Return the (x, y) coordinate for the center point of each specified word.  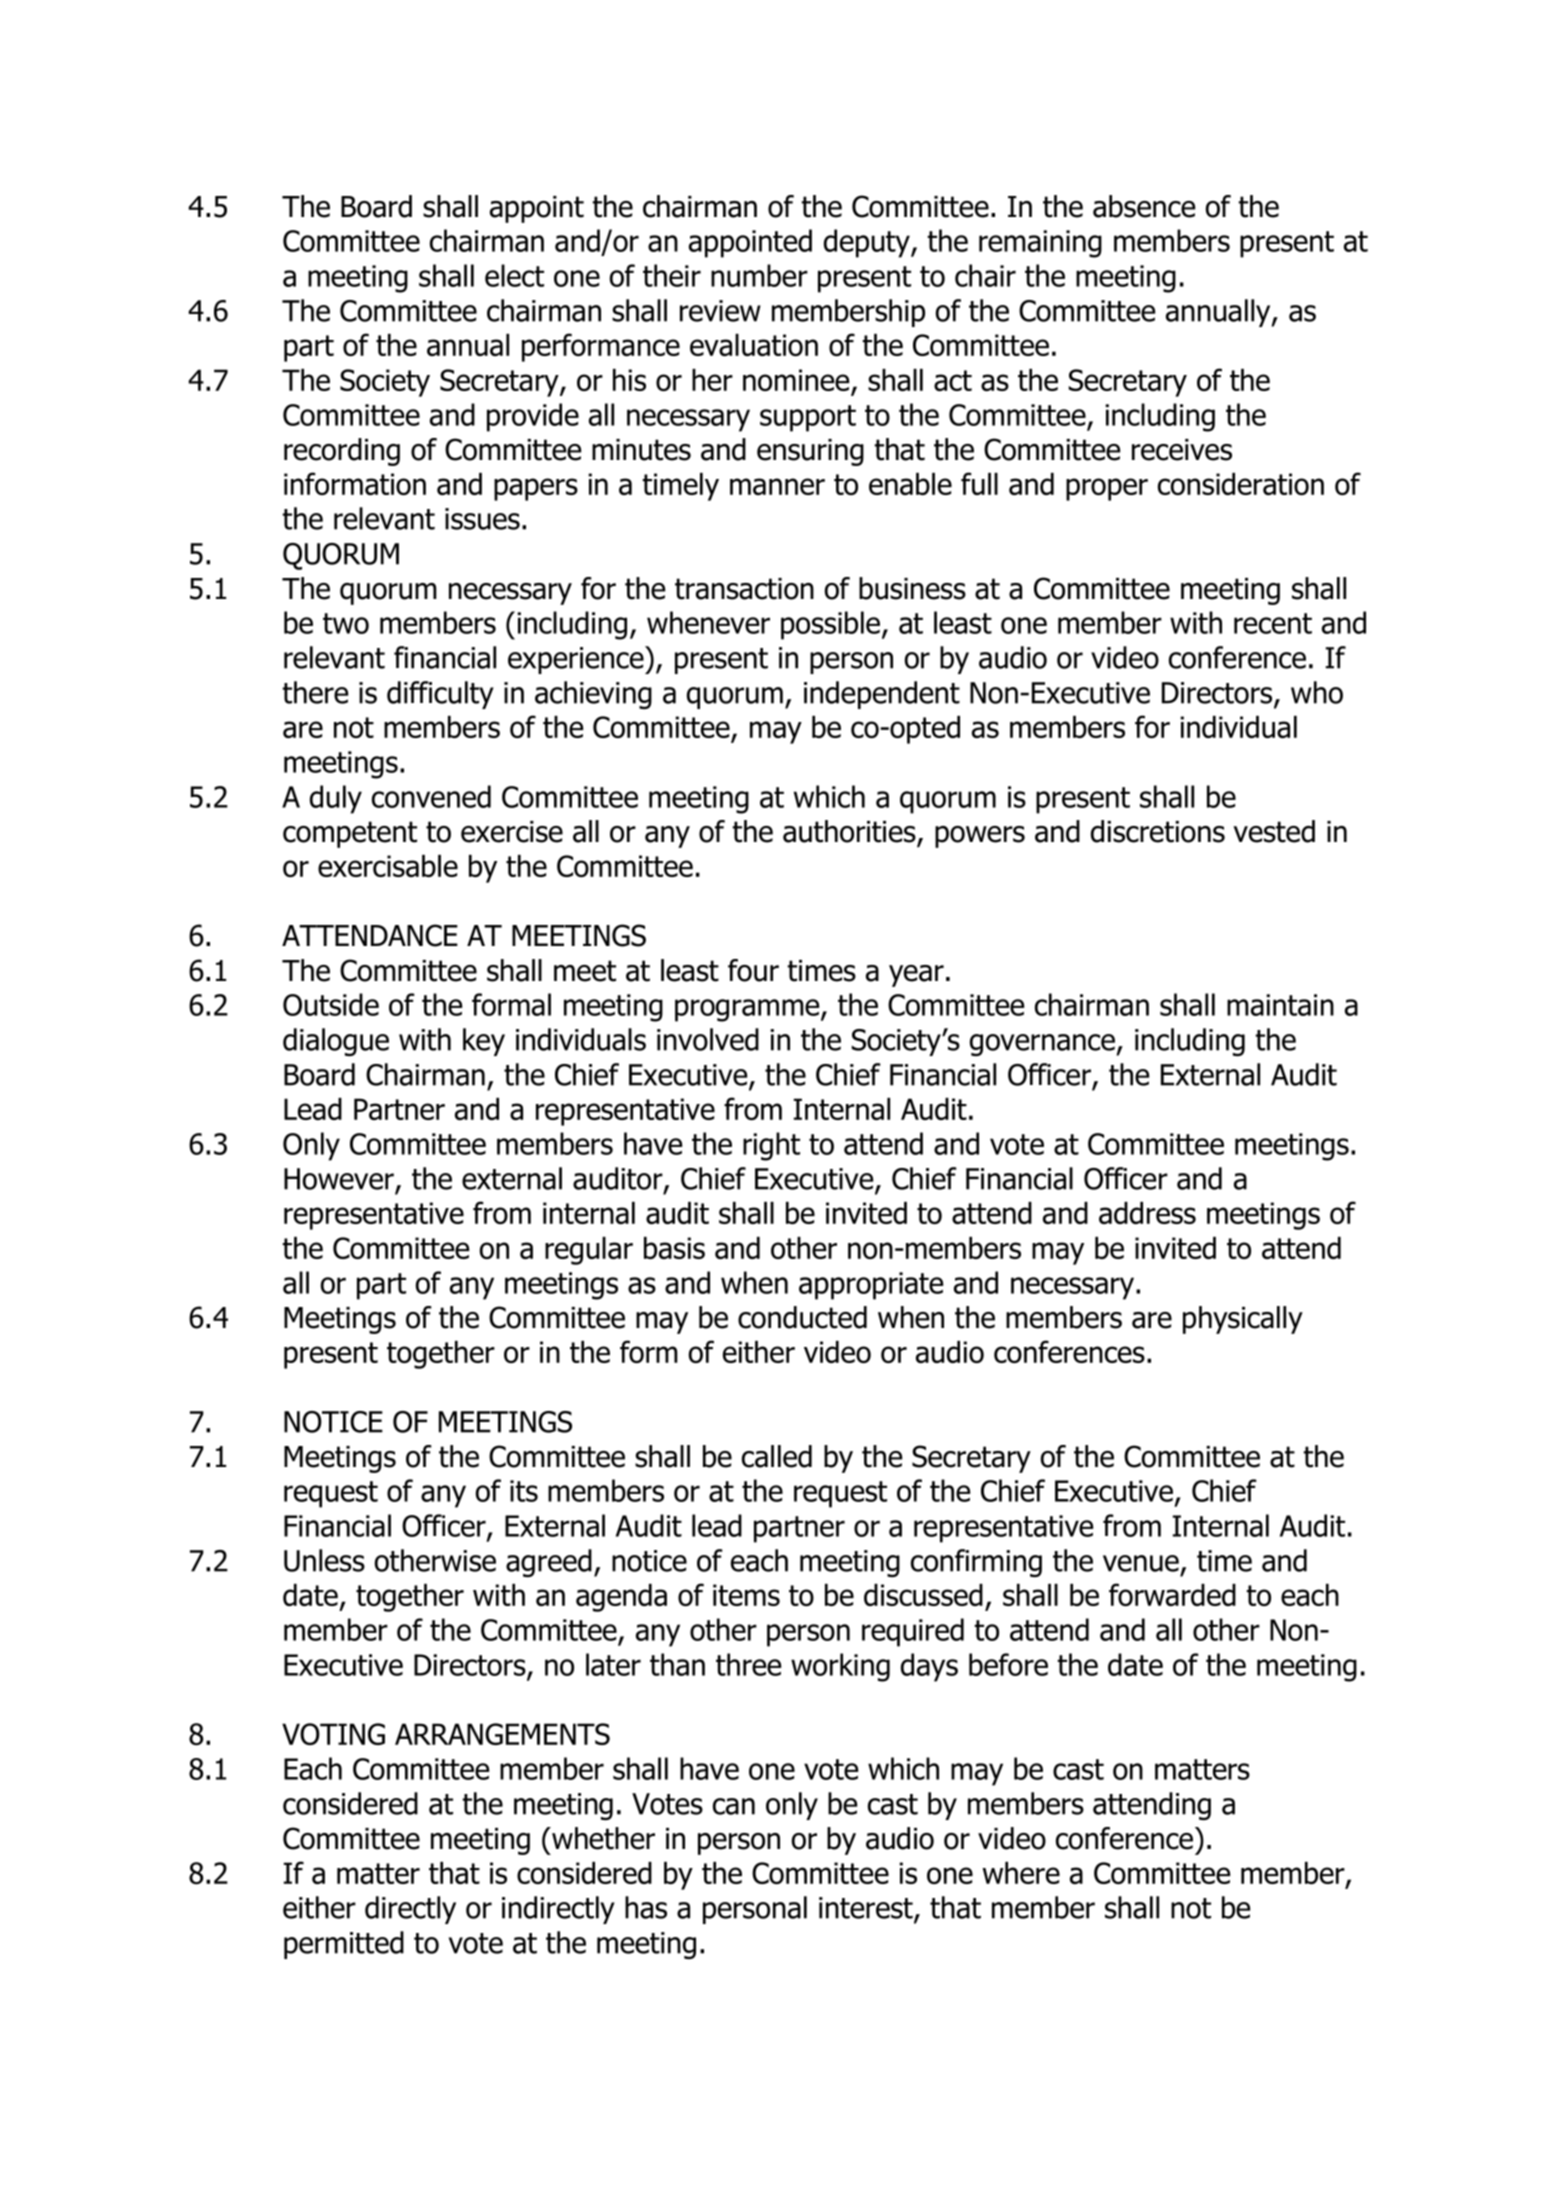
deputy (868, 243)
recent (1273, 623)
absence (1144, 206)
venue (1141, 1563)
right (771, 1146)
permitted (344, 1945)
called (777, 1456)
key (484, 1042)
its (524, 1491)
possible (832, 625)
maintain (1280, 1005)
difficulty (440, 695)
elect (514, 275)
